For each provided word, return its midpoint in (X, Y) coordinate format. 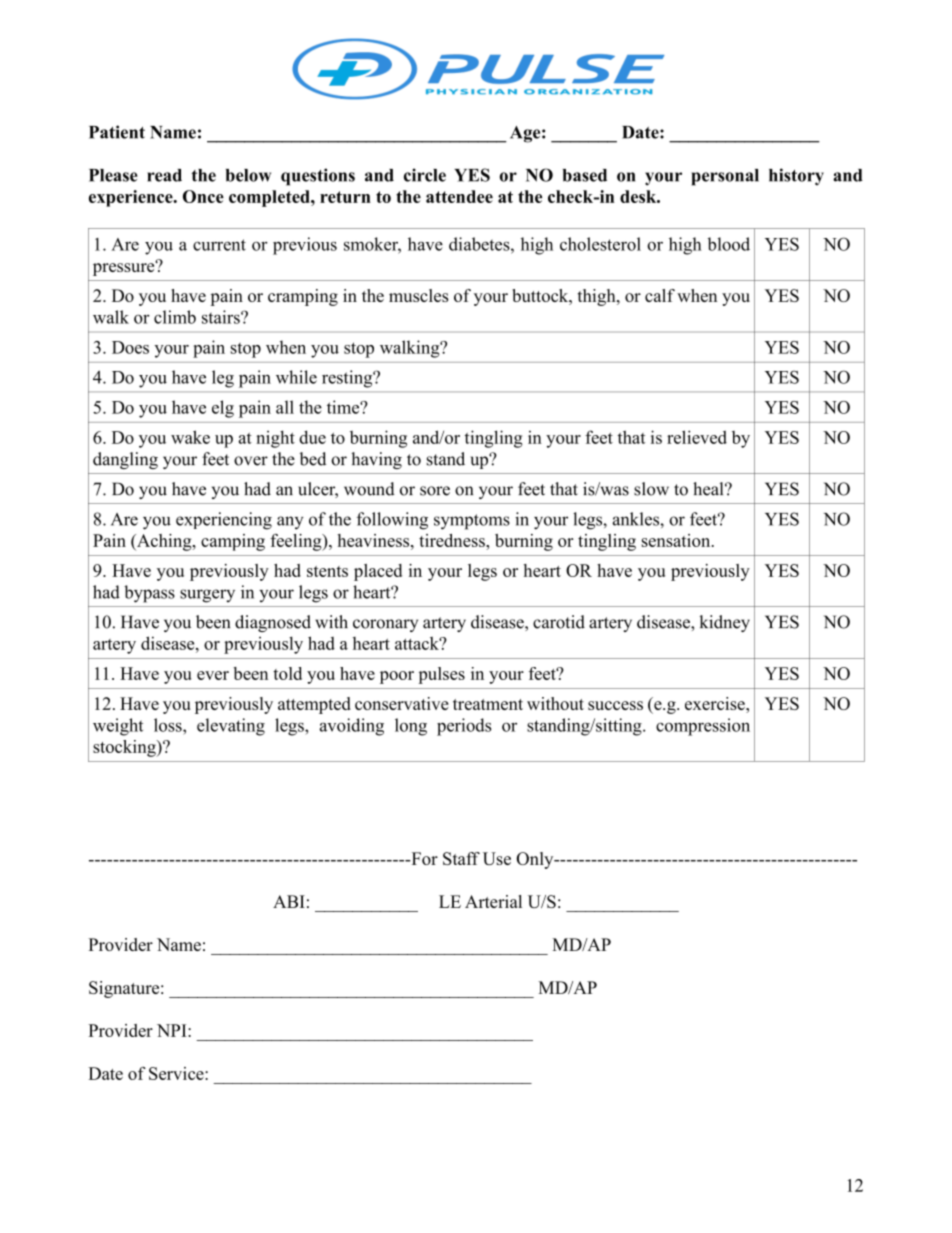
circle (425, 175)
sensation (677, 540)
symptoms (472, 522)
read (164, 175)
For (423, 858)
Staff (461, 858)
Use (497, 858)
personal (725, 177)
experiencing (224, 521)
